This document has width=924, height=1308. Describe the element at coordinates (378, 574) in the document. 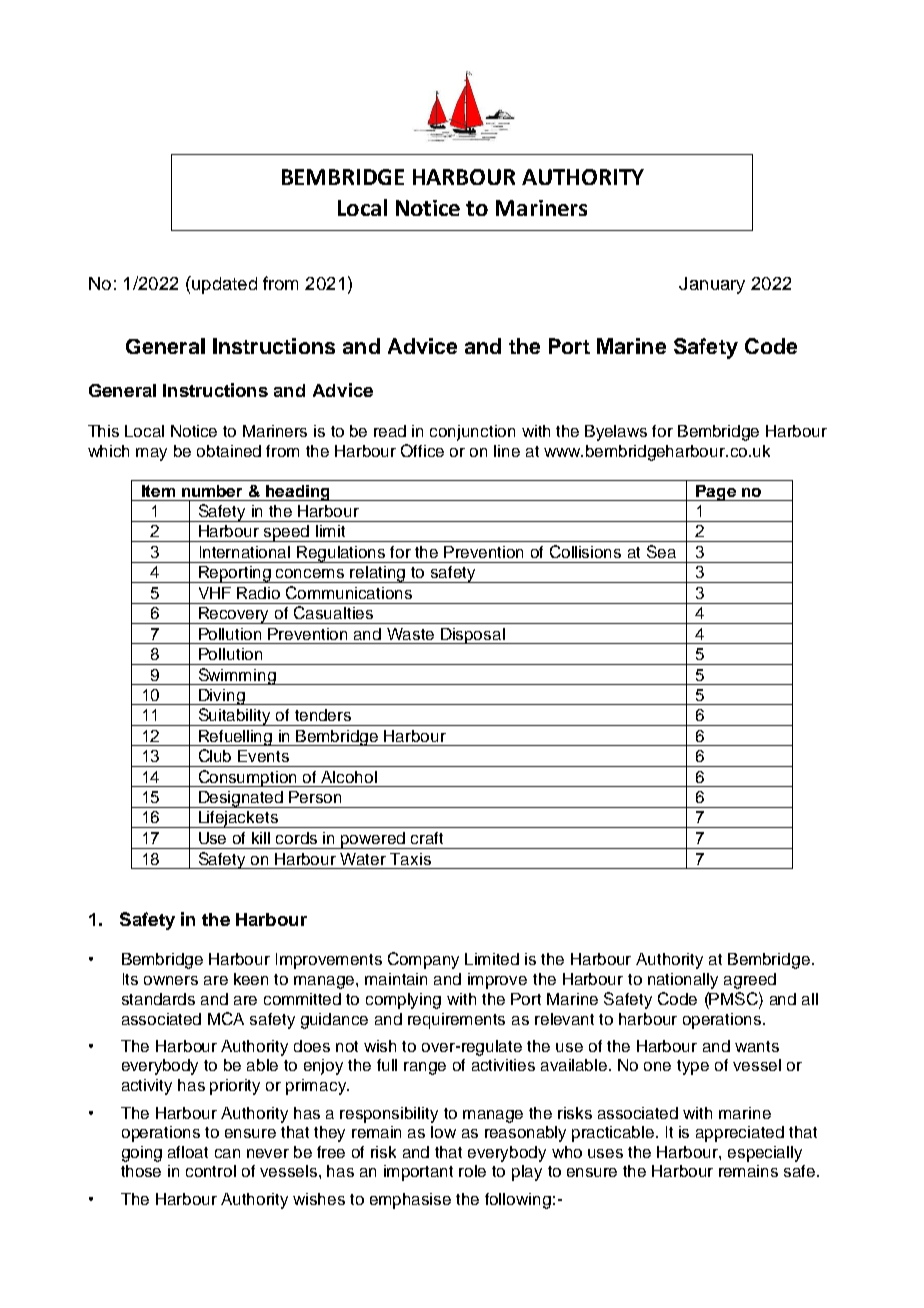

I see `relating` at that location.
